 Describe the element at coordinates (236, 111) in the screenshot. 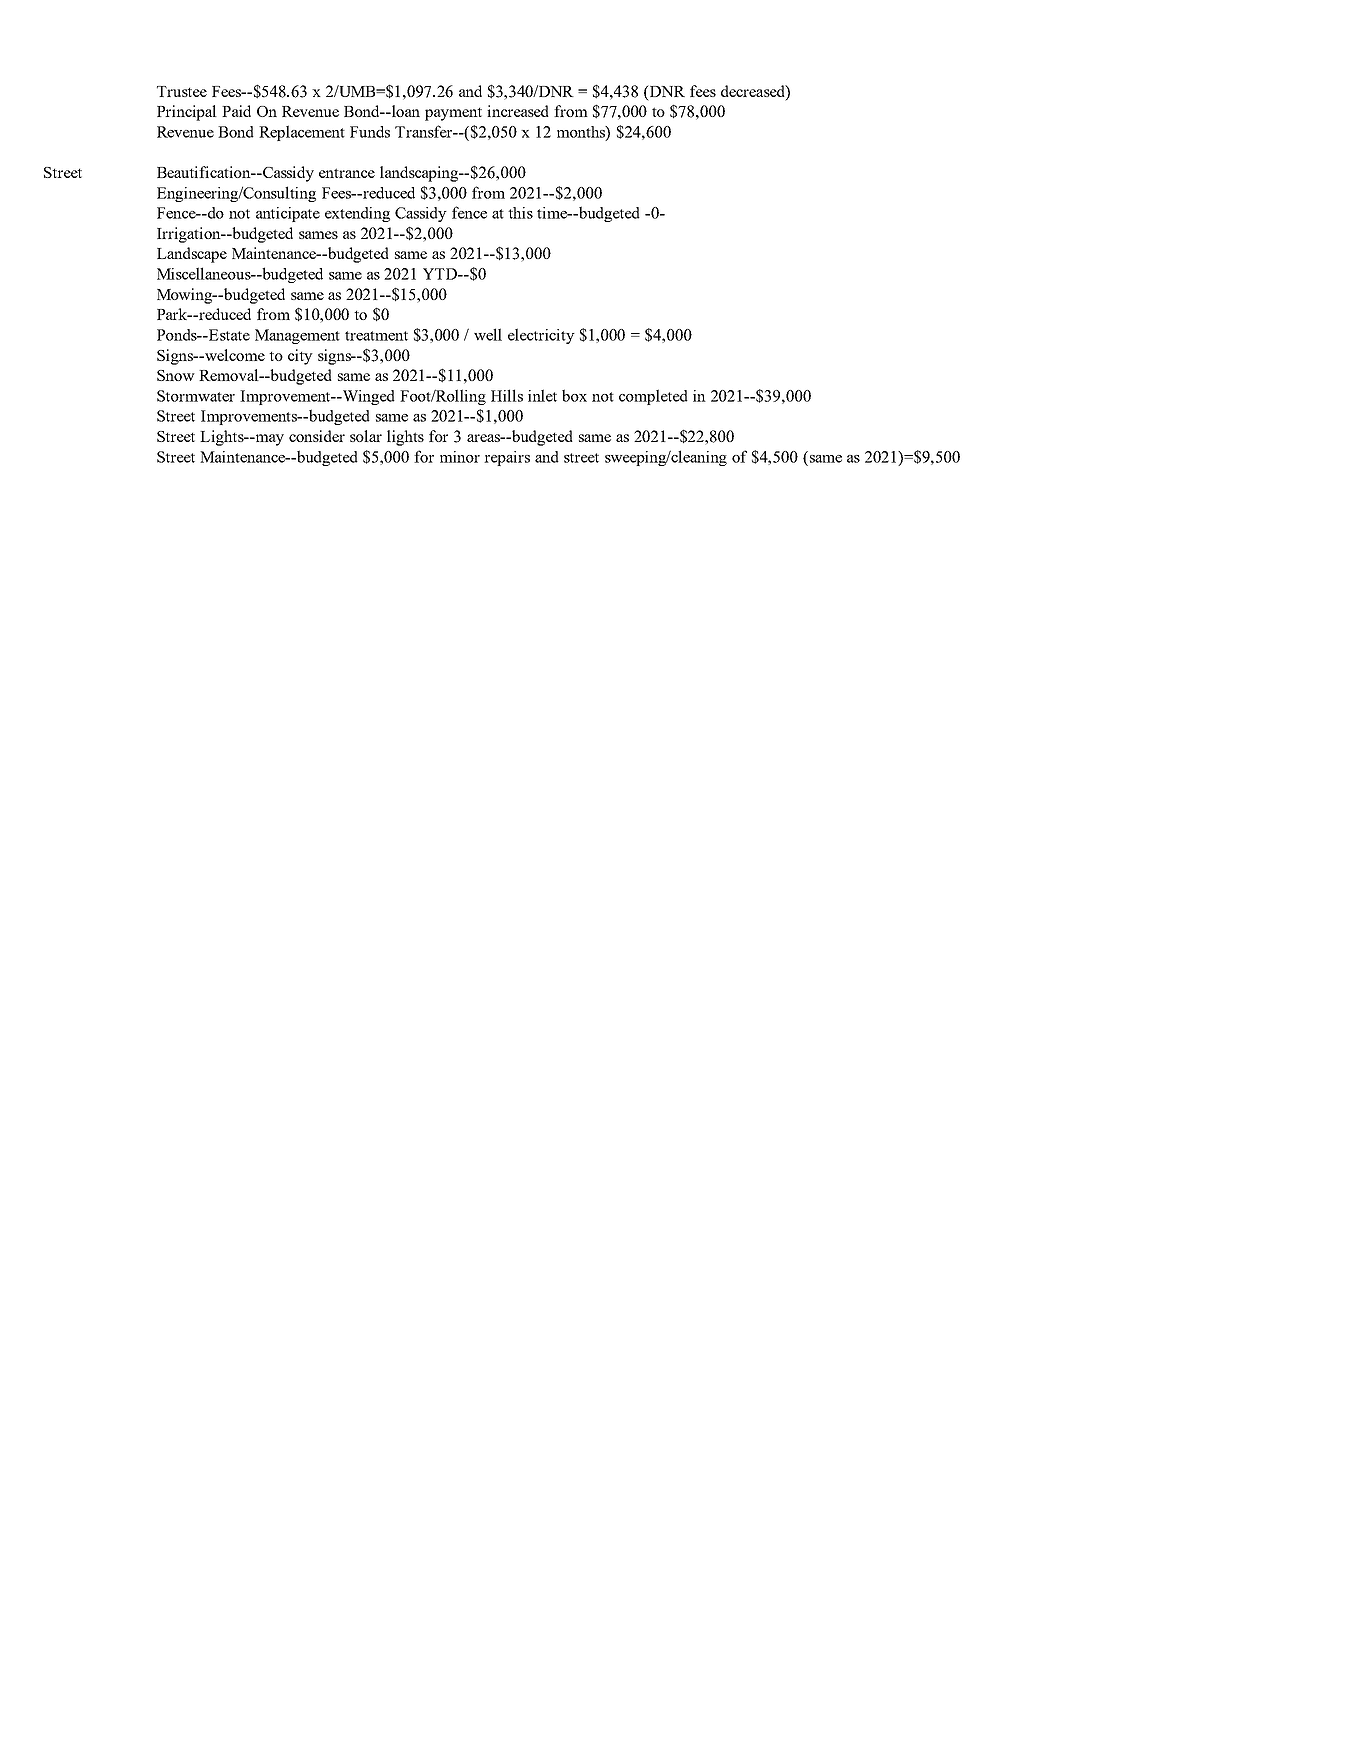

I see `Paid` at that location.
